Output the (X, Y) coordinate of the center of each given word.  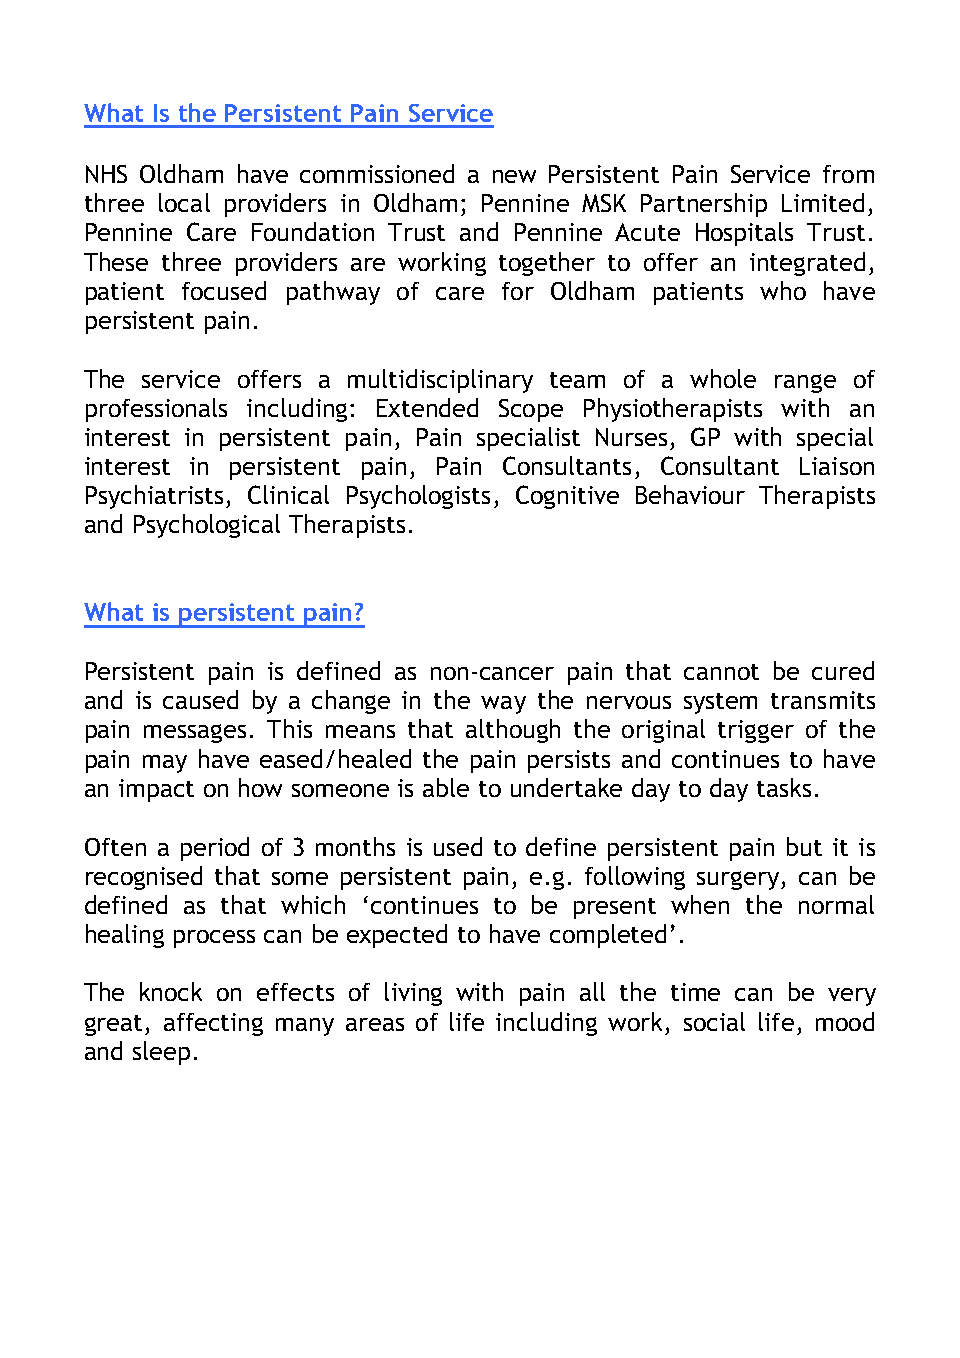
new (514, 176)
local (184, 202)
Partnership (704, 205)
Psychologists (418, 497)
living (413, 994)
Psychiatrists (154, 497)
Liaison (837, 466)
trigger (756, 731)
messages (195, 733)
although (513, 731)
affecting (213, 1024)
